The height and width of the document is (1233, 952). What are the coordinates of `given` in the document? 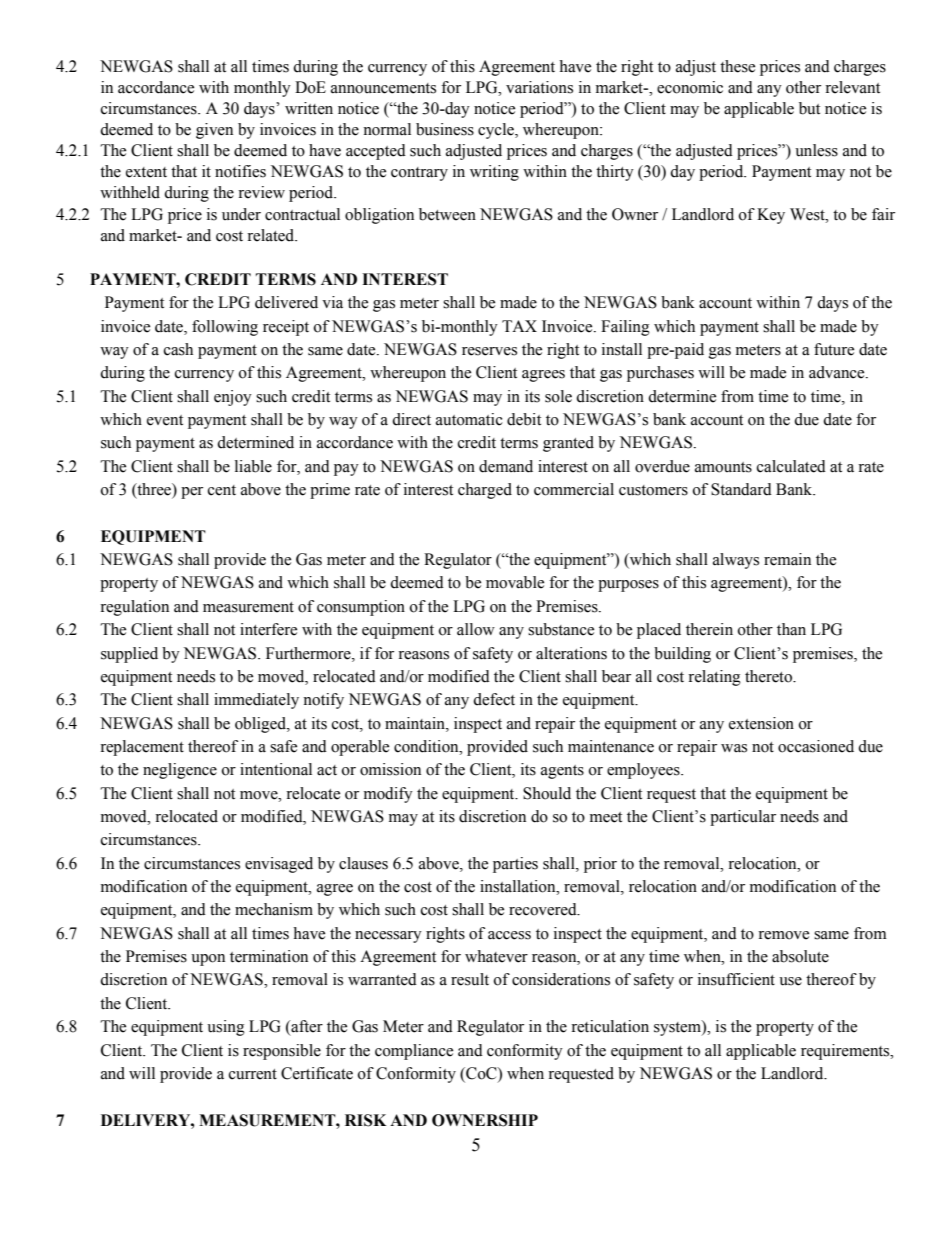 It's located at (214, 131).
